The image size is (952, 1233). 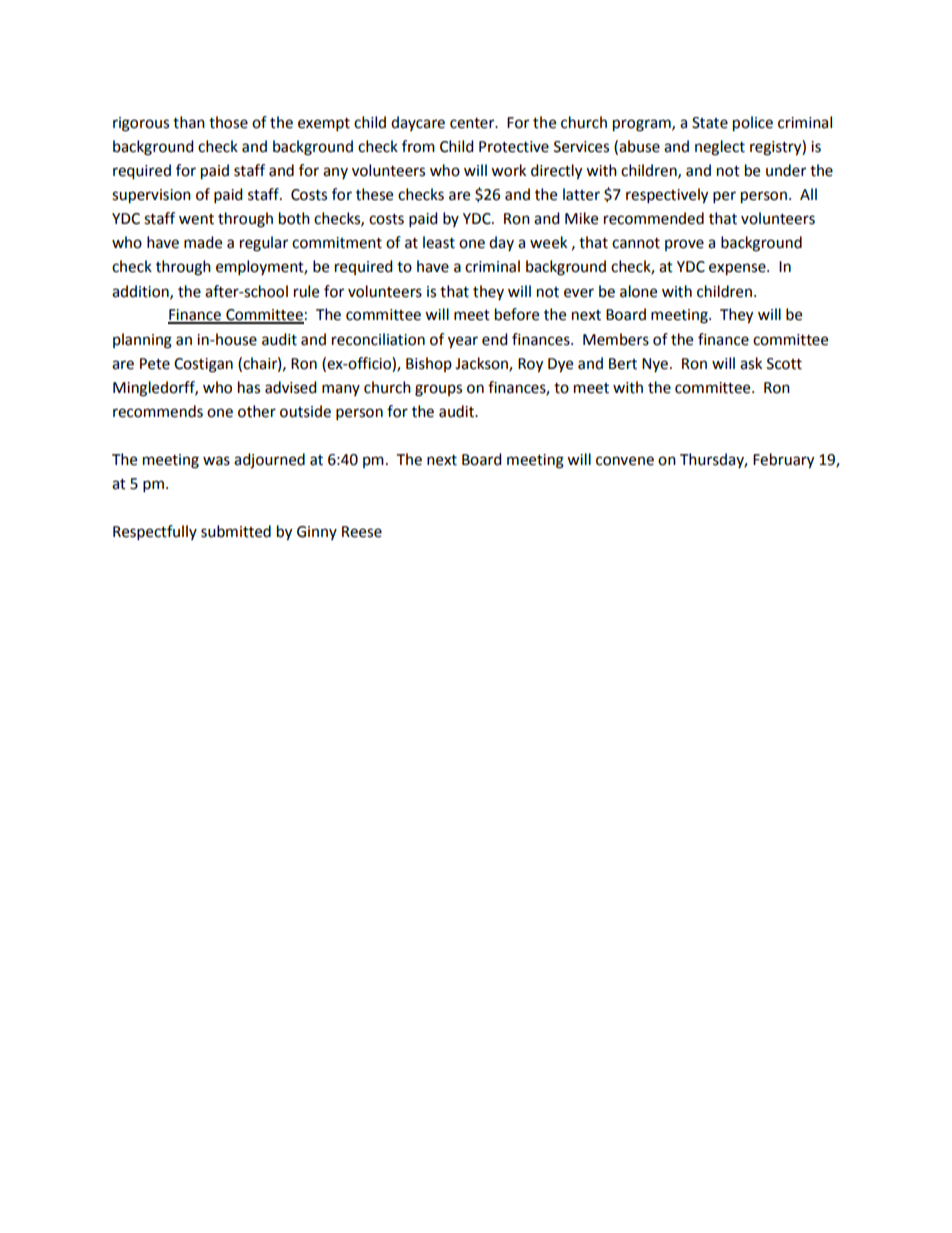 What do you see at coordinates (751, 363) in the screenshot?
I see `ask` at bounding box center [751, 363].
